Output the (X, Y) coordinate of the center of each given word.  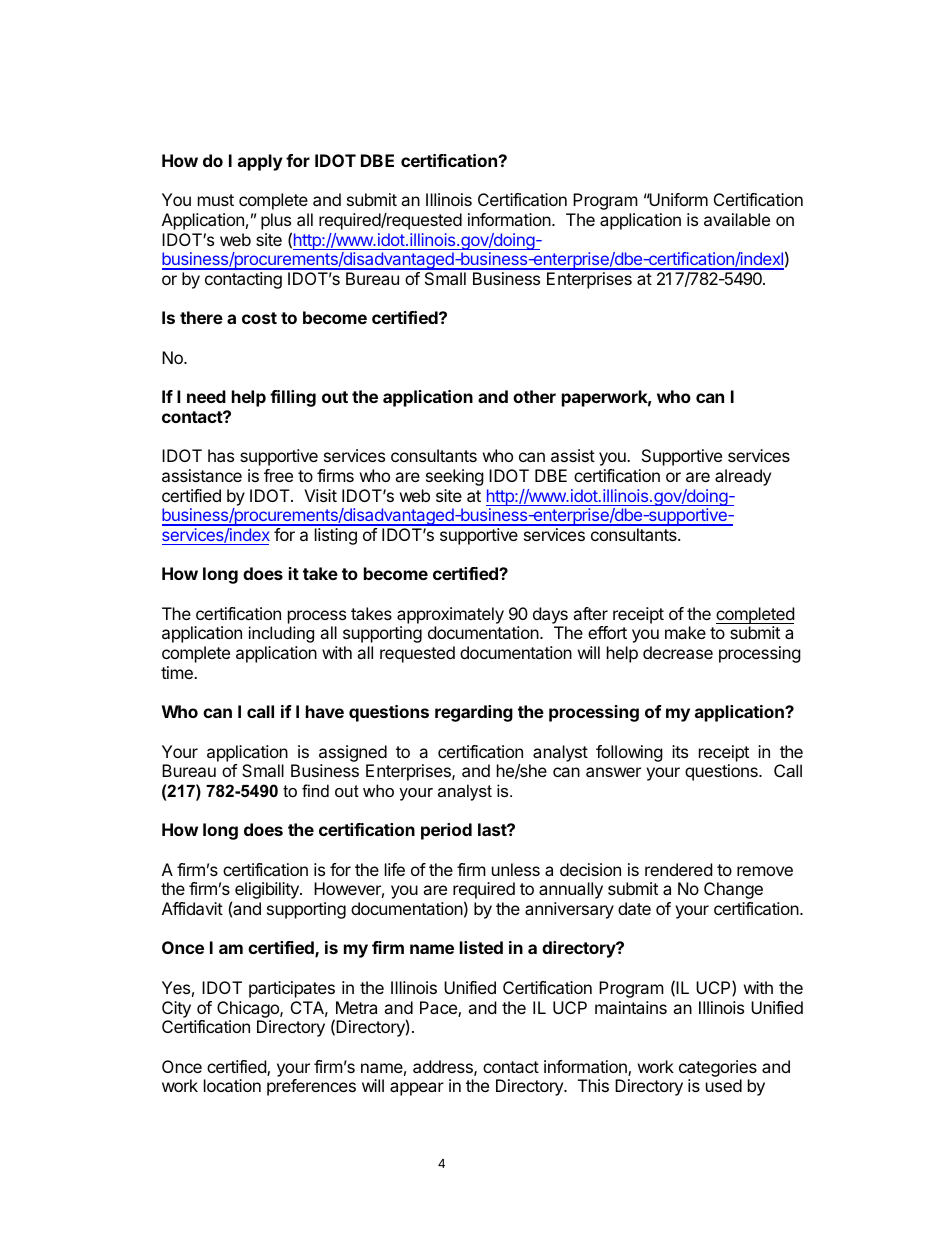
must (216, 200)
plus (276, 221)
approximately (450, 615)
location (232, 1085)
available (737, 219)
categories (718, 1068)
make (685, 632)
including (281, 634)
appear (417, 1089)
